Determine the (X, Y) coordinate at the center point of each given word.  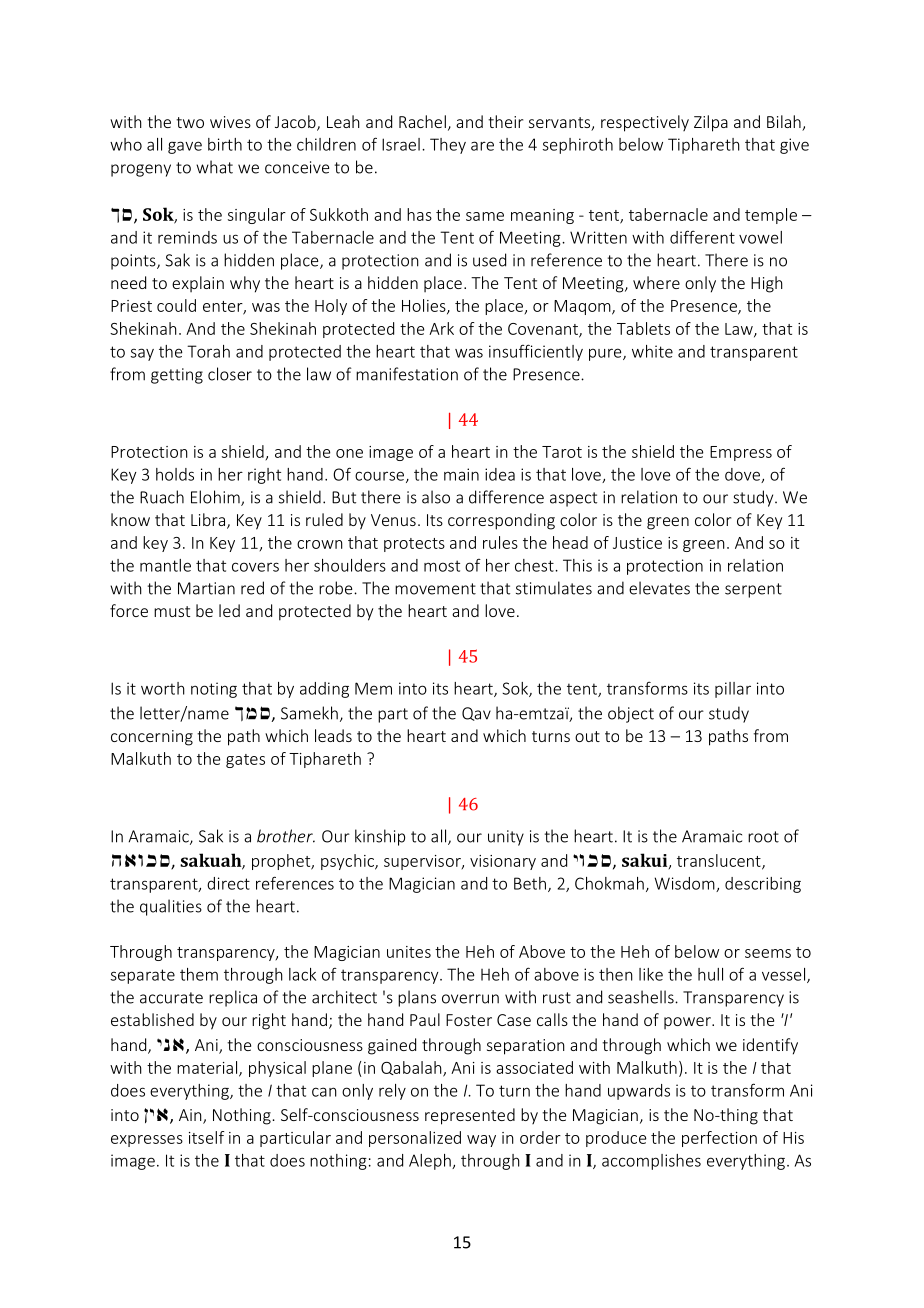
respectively (645, 123)
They (448, 146)
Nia (156, 1115)
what (214, 167)
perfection (719, 1139)
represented (470, 1116)
